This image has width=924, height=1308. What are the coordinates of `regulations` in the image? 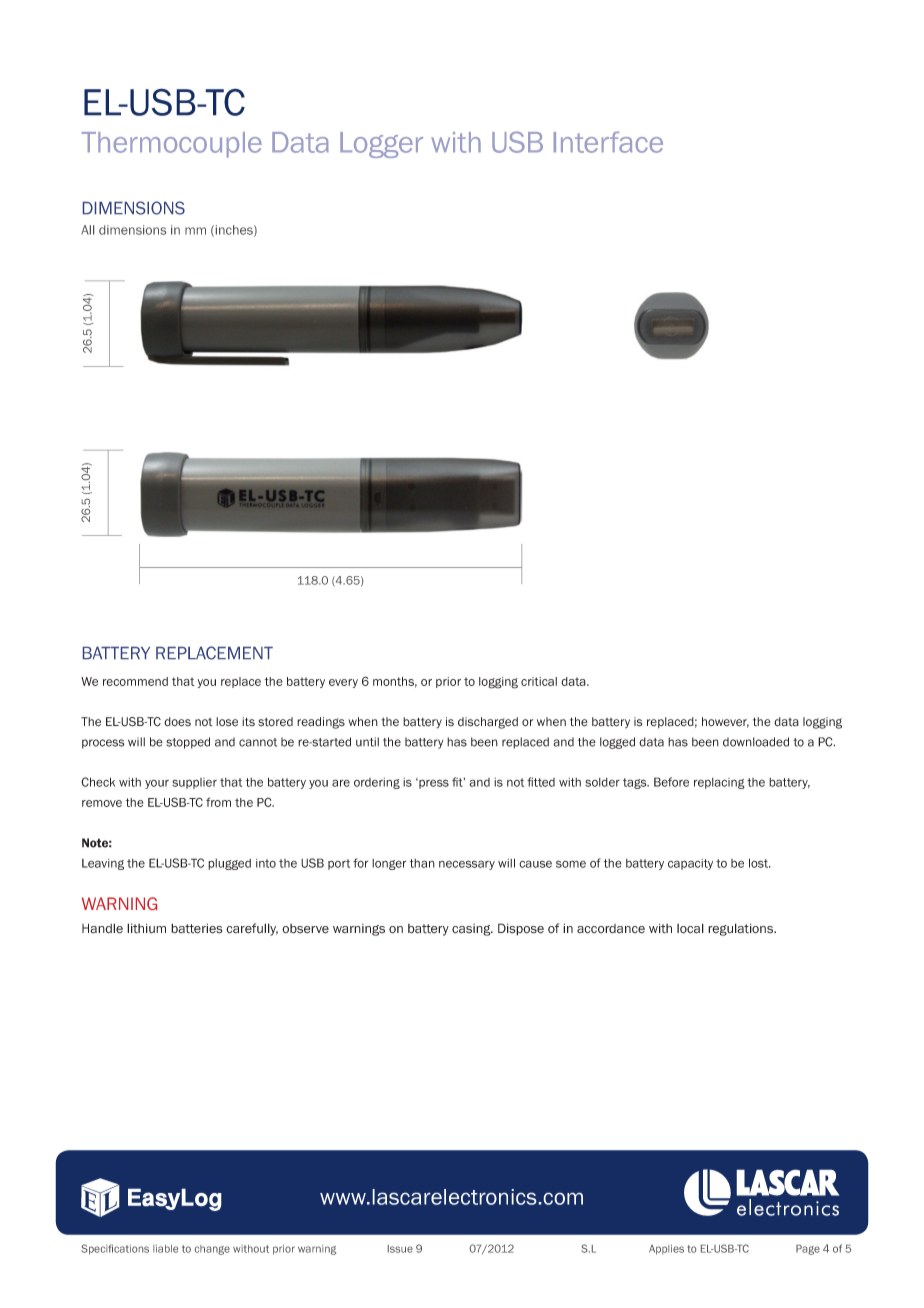 It's located at (742, 929).
